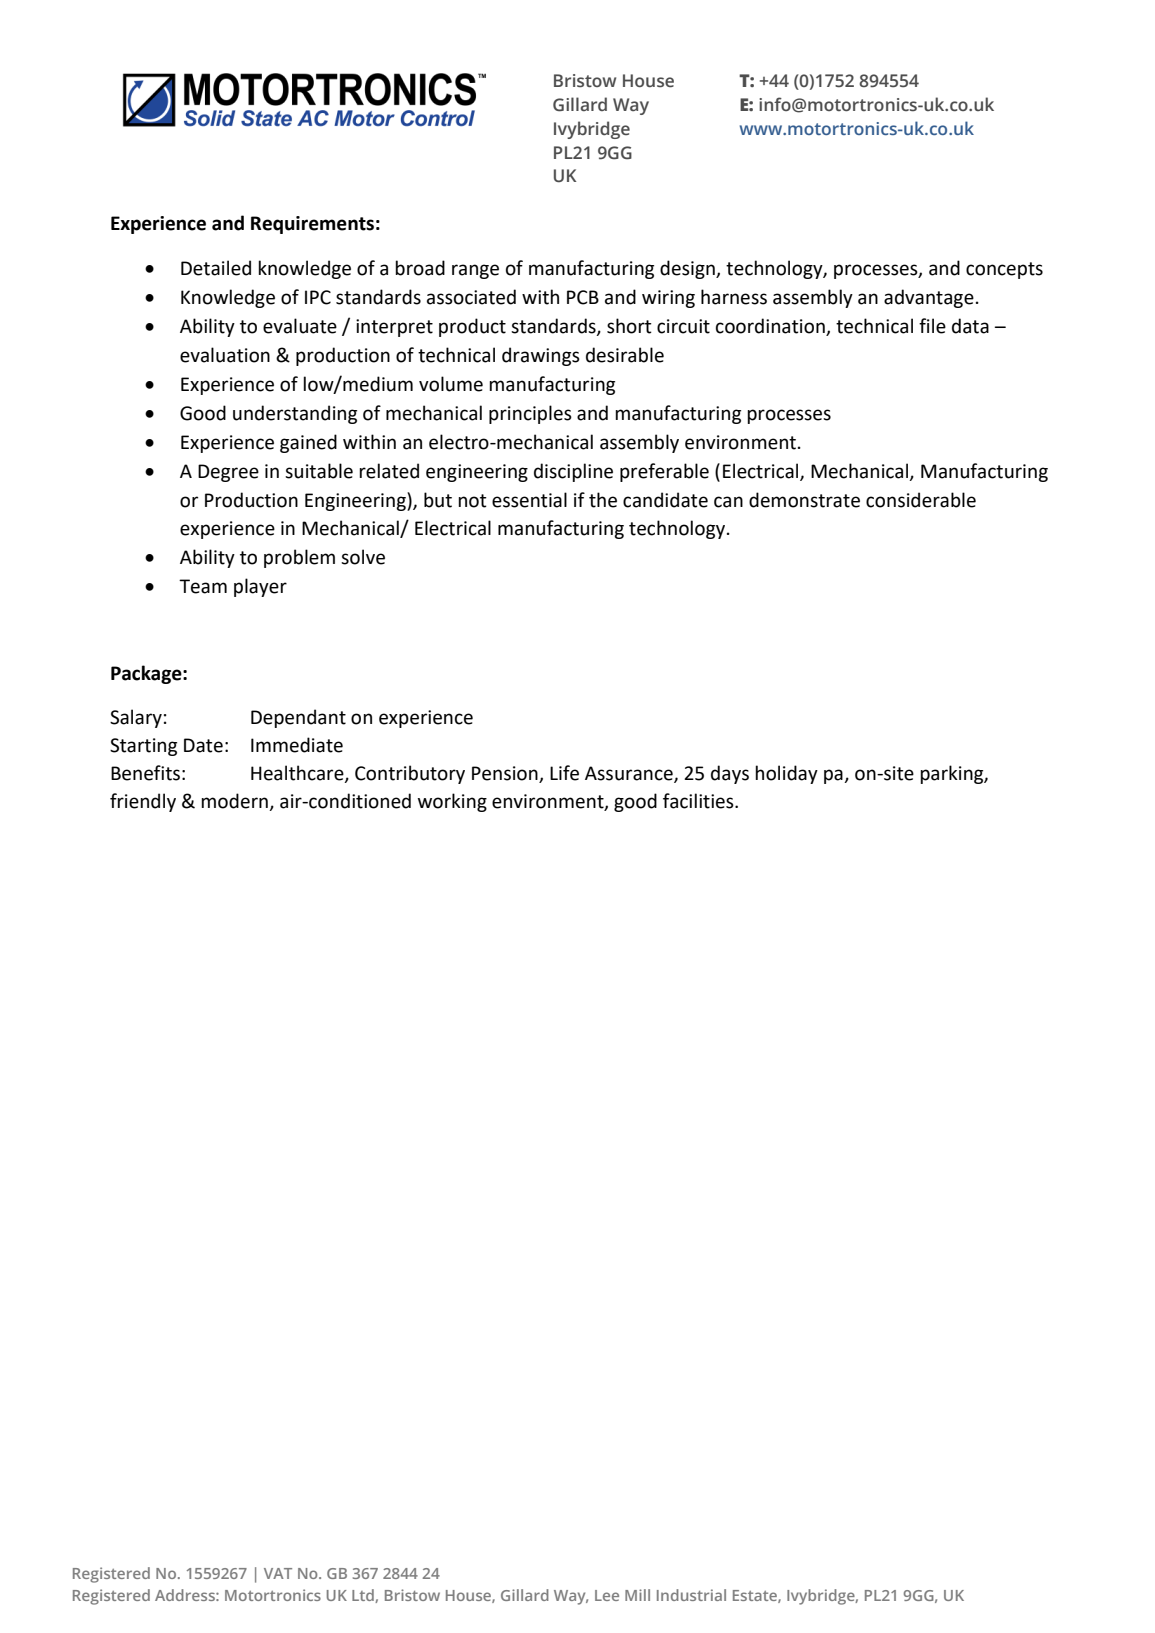 Image resolution: width=1155 pixels, height=1633 pixels. What do you see at coordinates (929, 298) in the screenshot?
I see `advantage` at bounding box center [929, 298].
